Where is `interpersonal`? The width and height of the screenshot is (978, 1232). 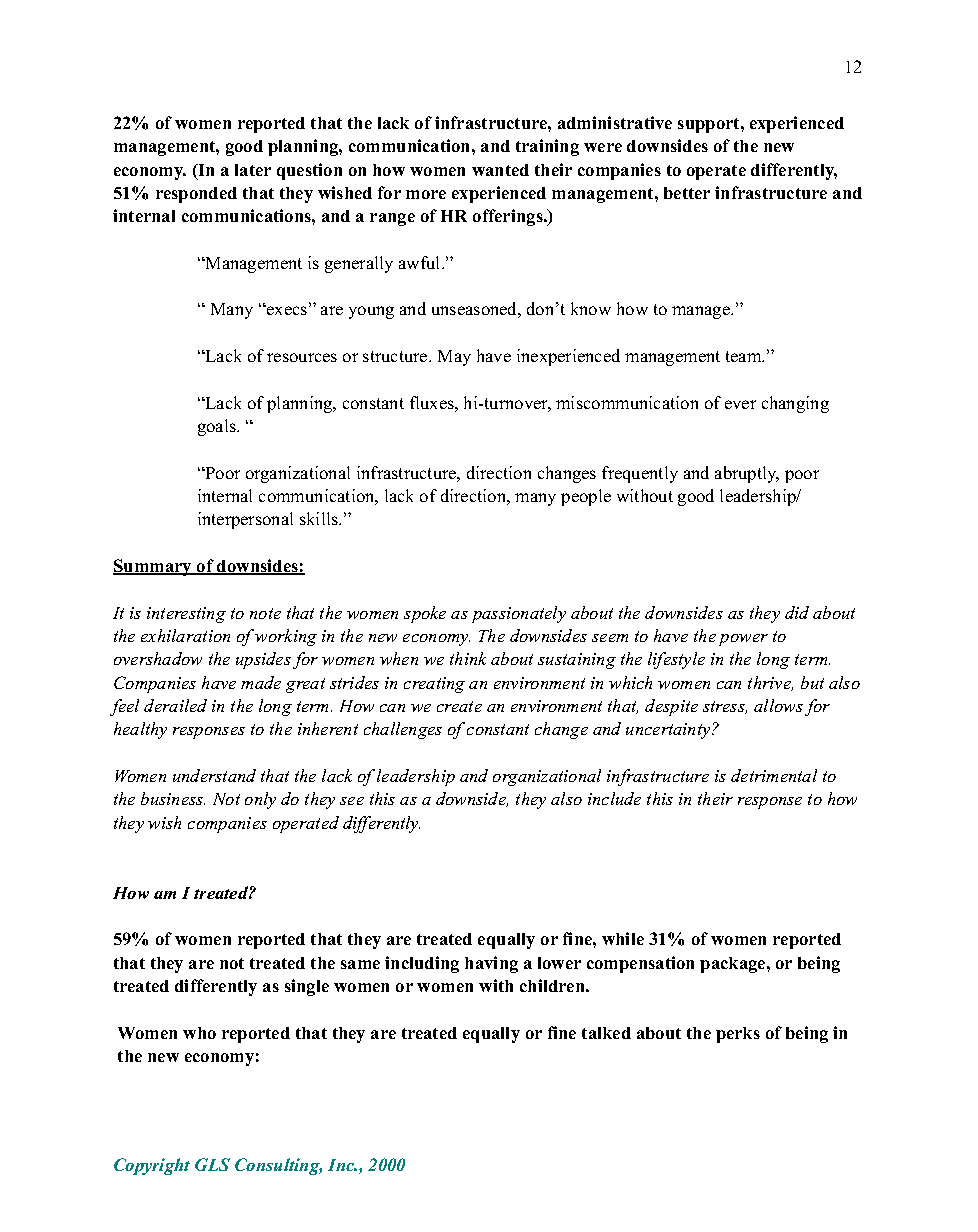 interpersonal is located at coordinates (245, 520).
